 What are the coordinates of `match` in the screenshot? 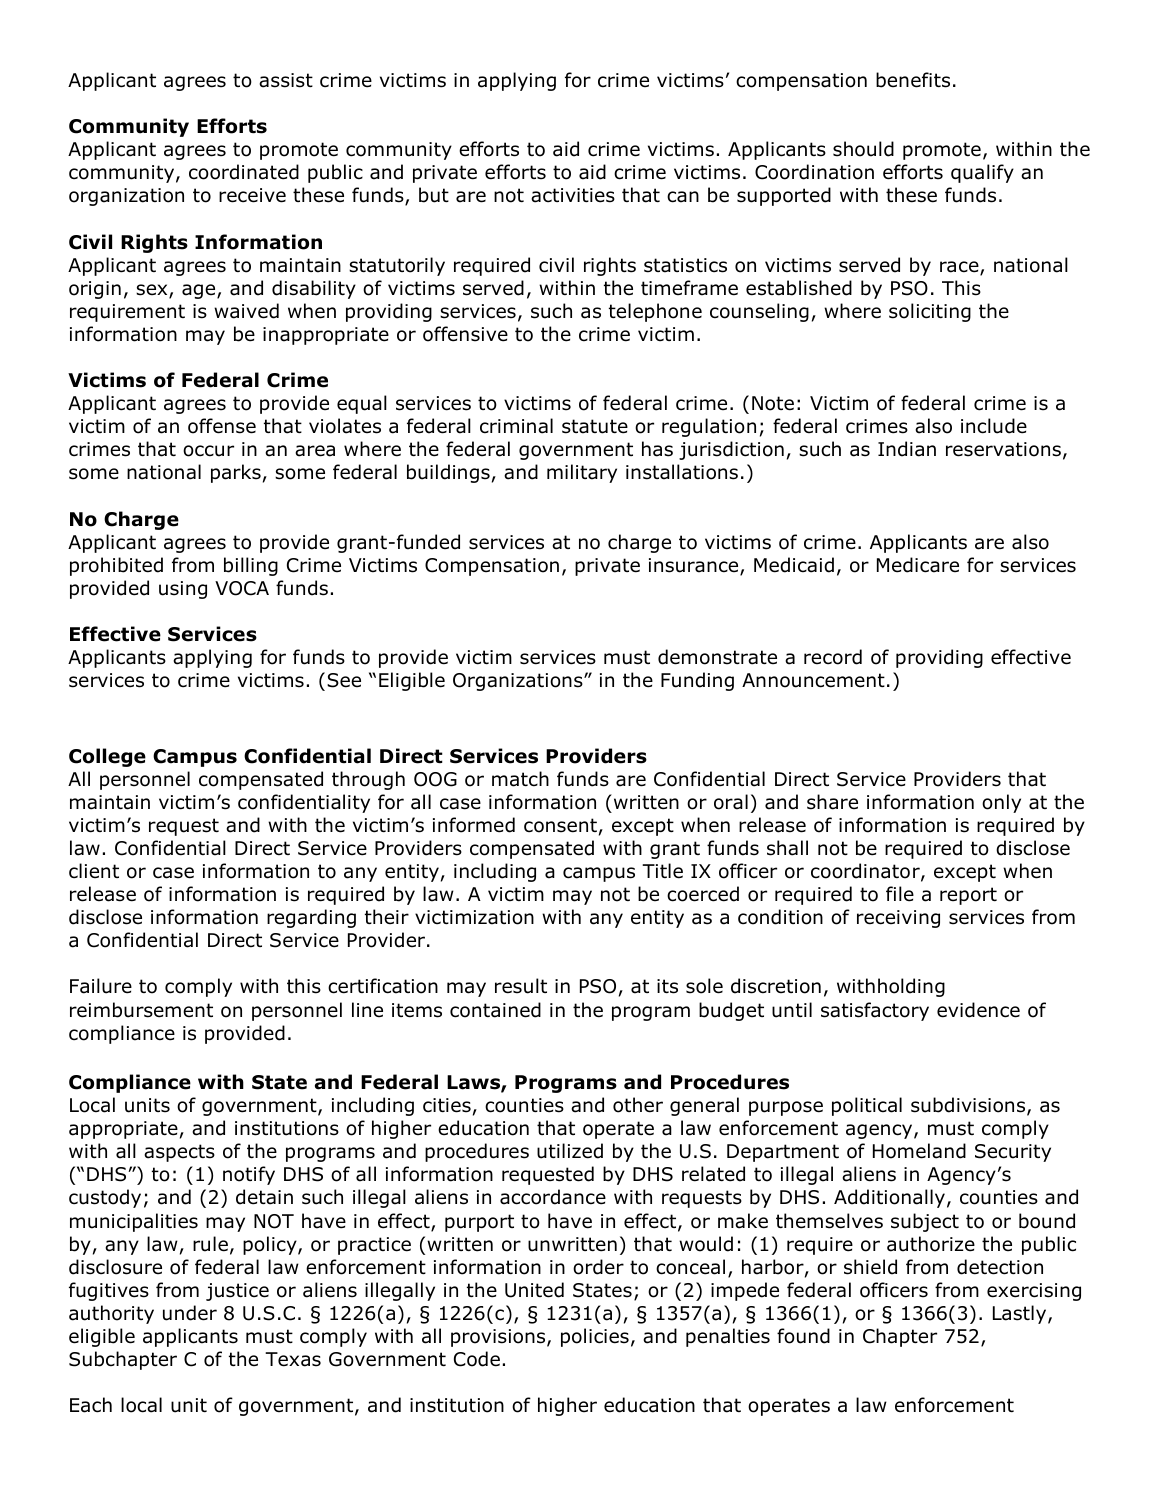 It's located at (520, 779).
